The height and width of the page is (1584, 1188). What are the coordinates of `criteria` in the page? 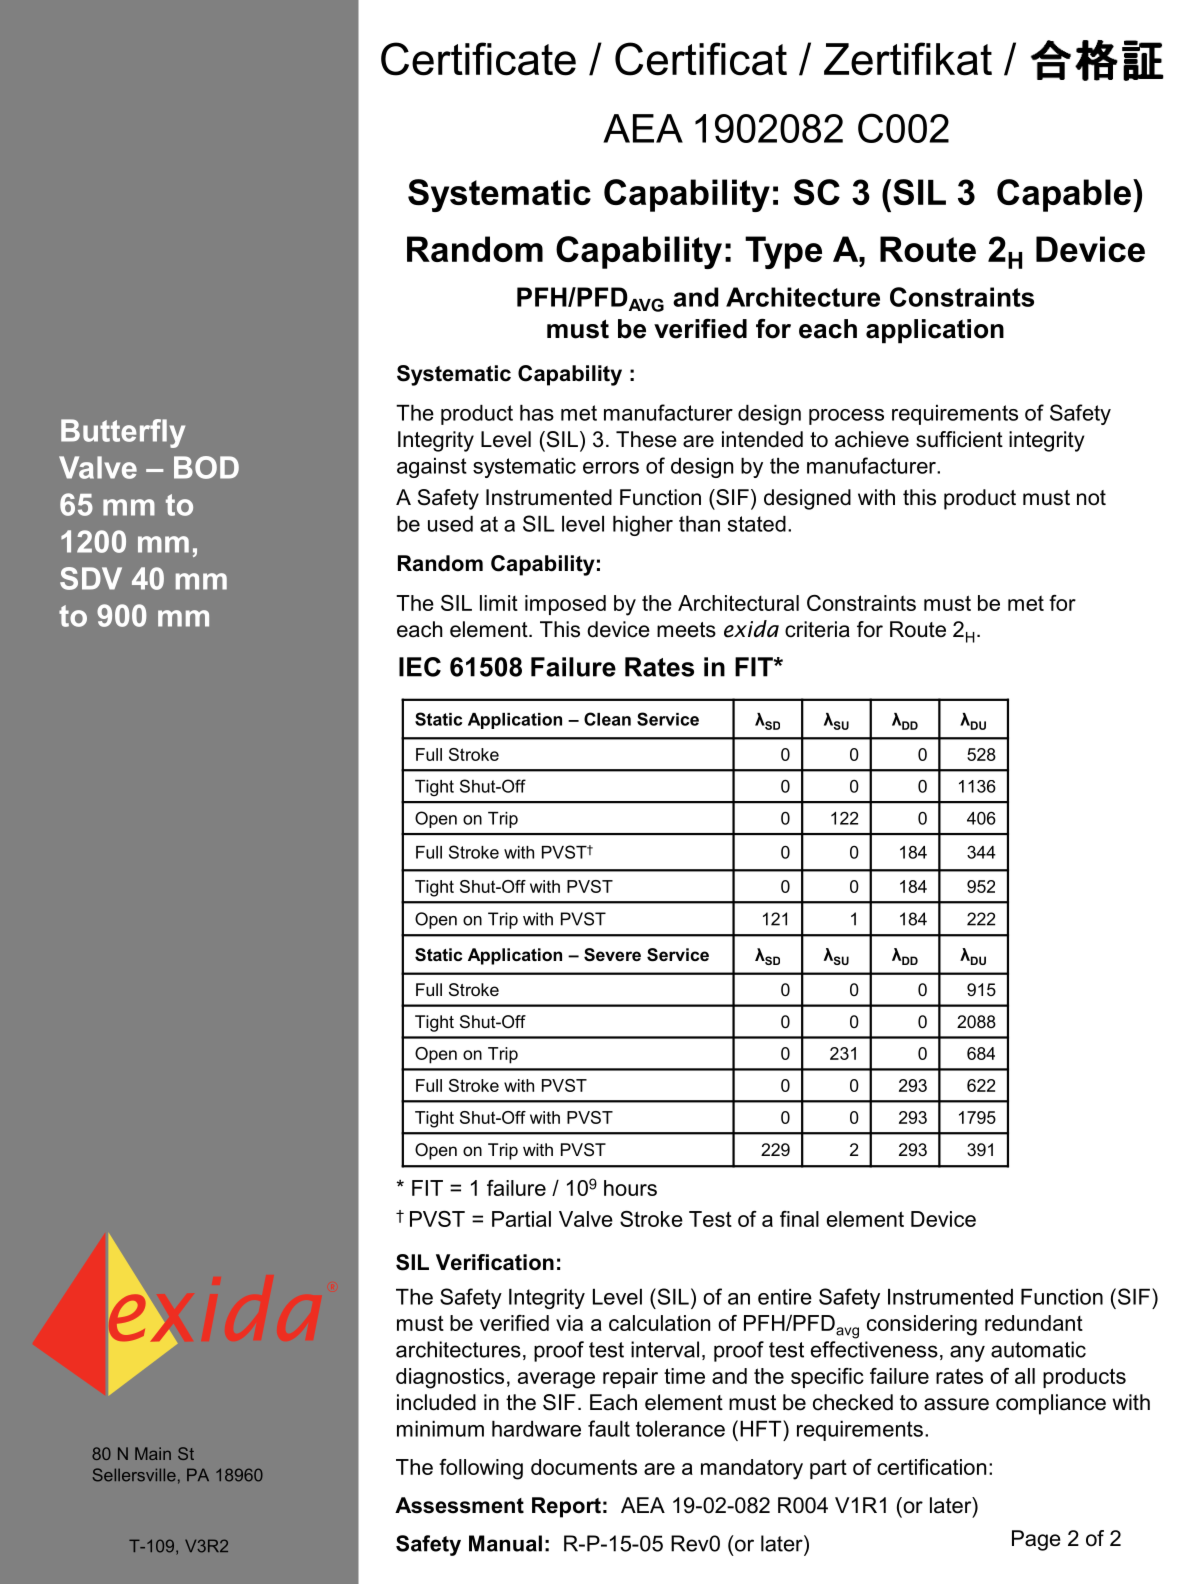 It's located at (817, 629).
